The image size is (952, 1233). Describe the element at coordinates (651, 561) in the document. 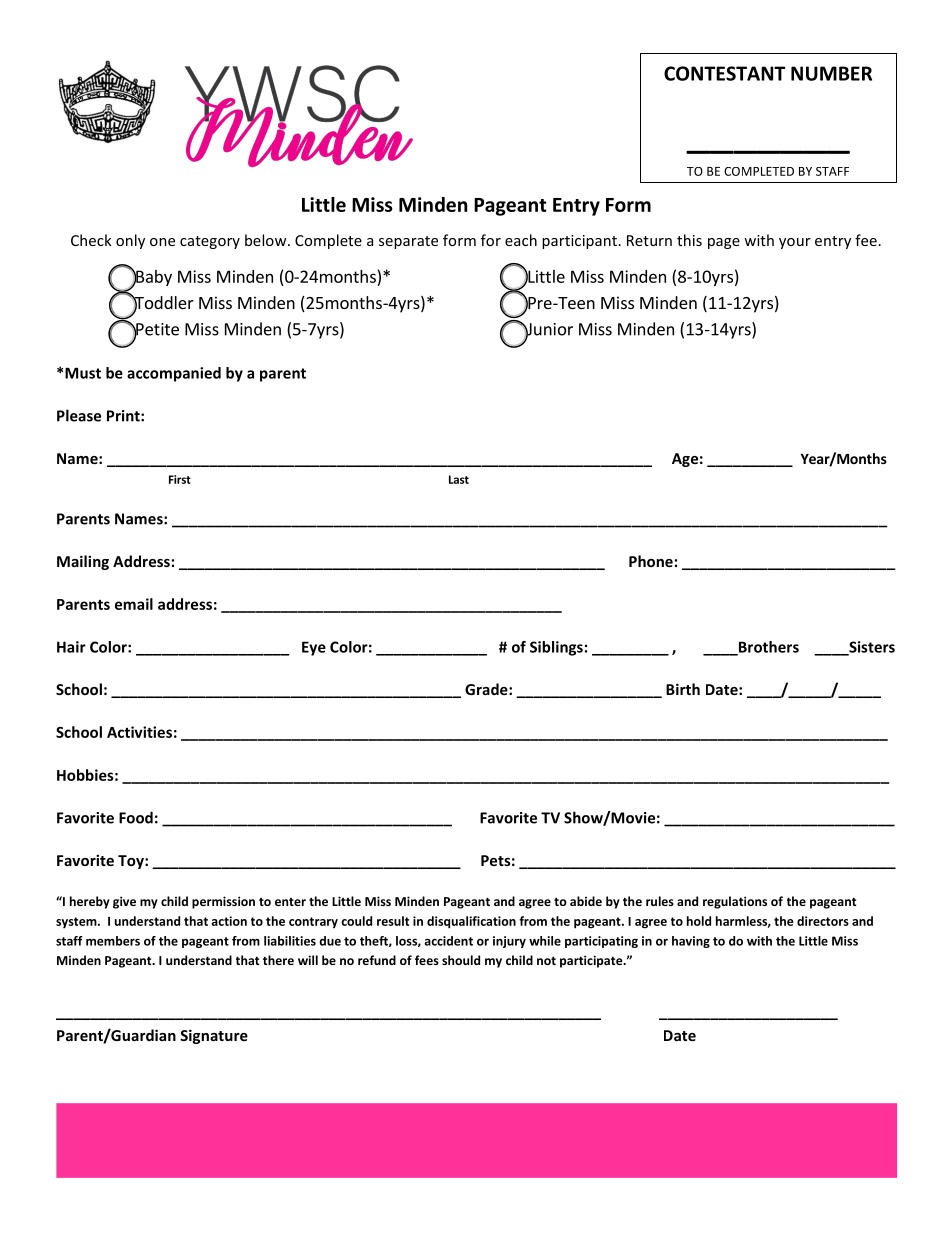

I see `Phone` at that location.
